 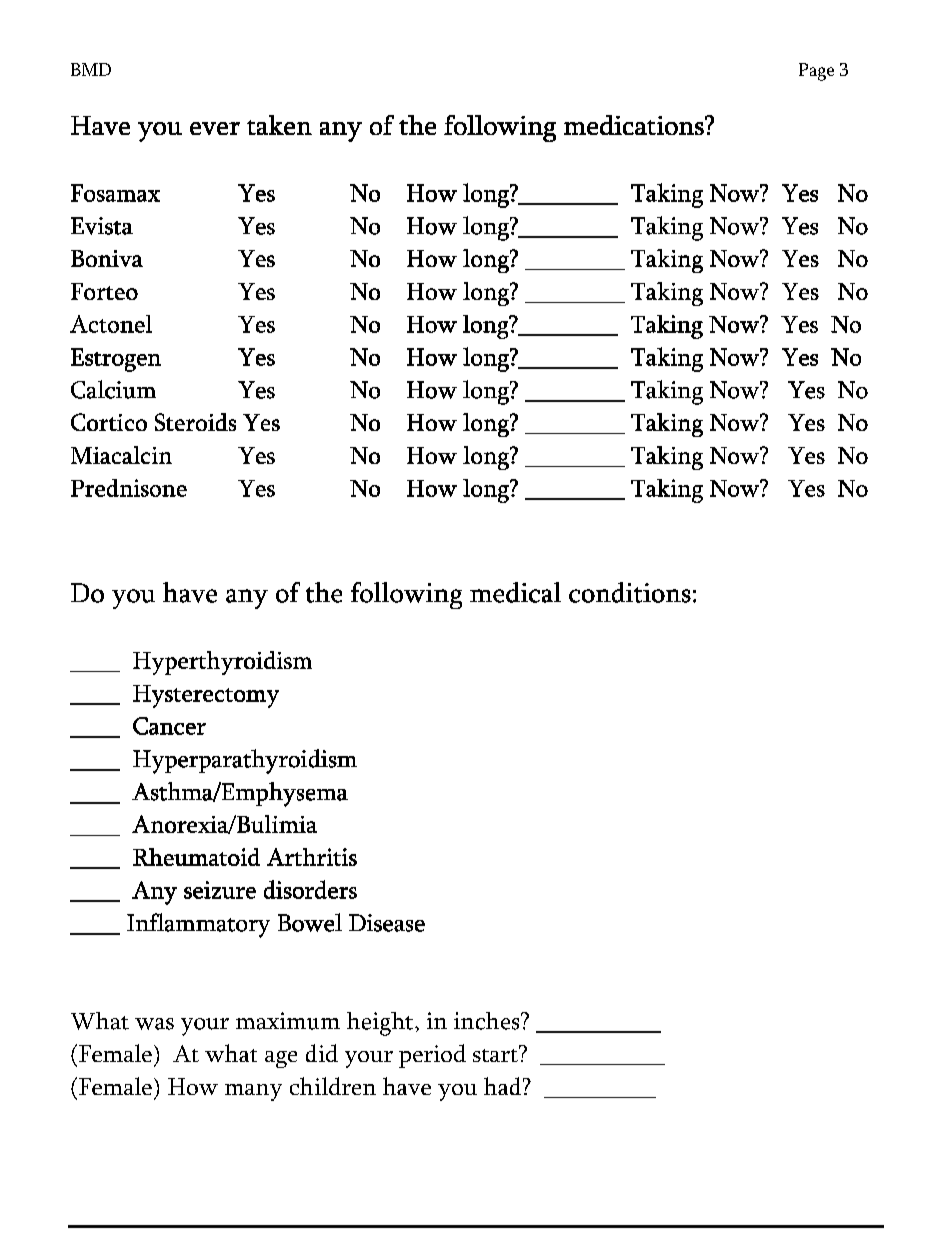 I want to click on height, so click(x=381, y=1024).
